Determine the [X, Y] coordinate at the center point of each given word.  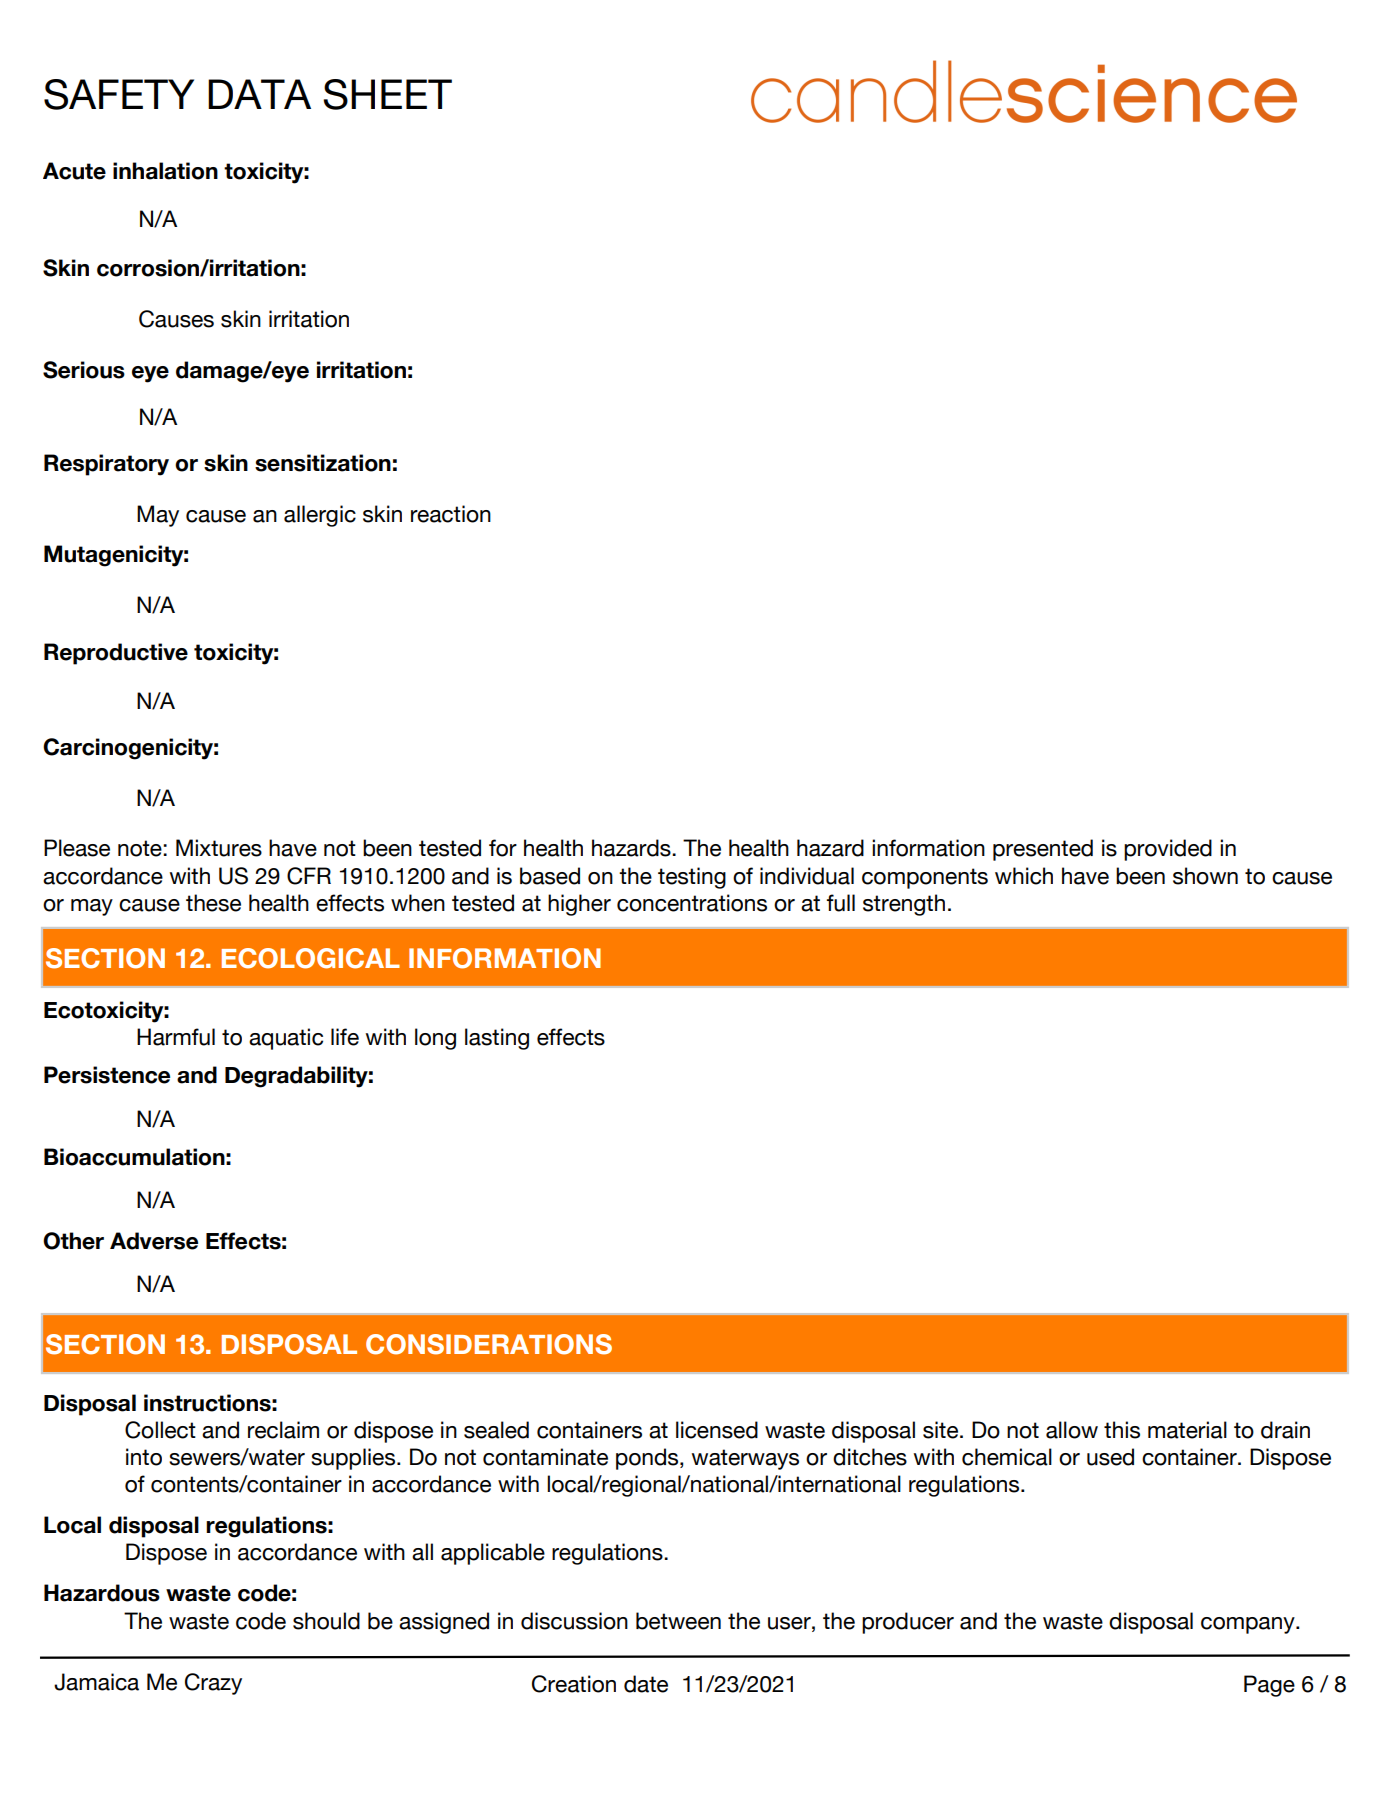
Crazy [213, 1684]
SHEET [387, 94]
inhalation [165, 171]
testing [692, 878]
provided [1168, 850]
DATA [259, 94]
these [213, 903]
